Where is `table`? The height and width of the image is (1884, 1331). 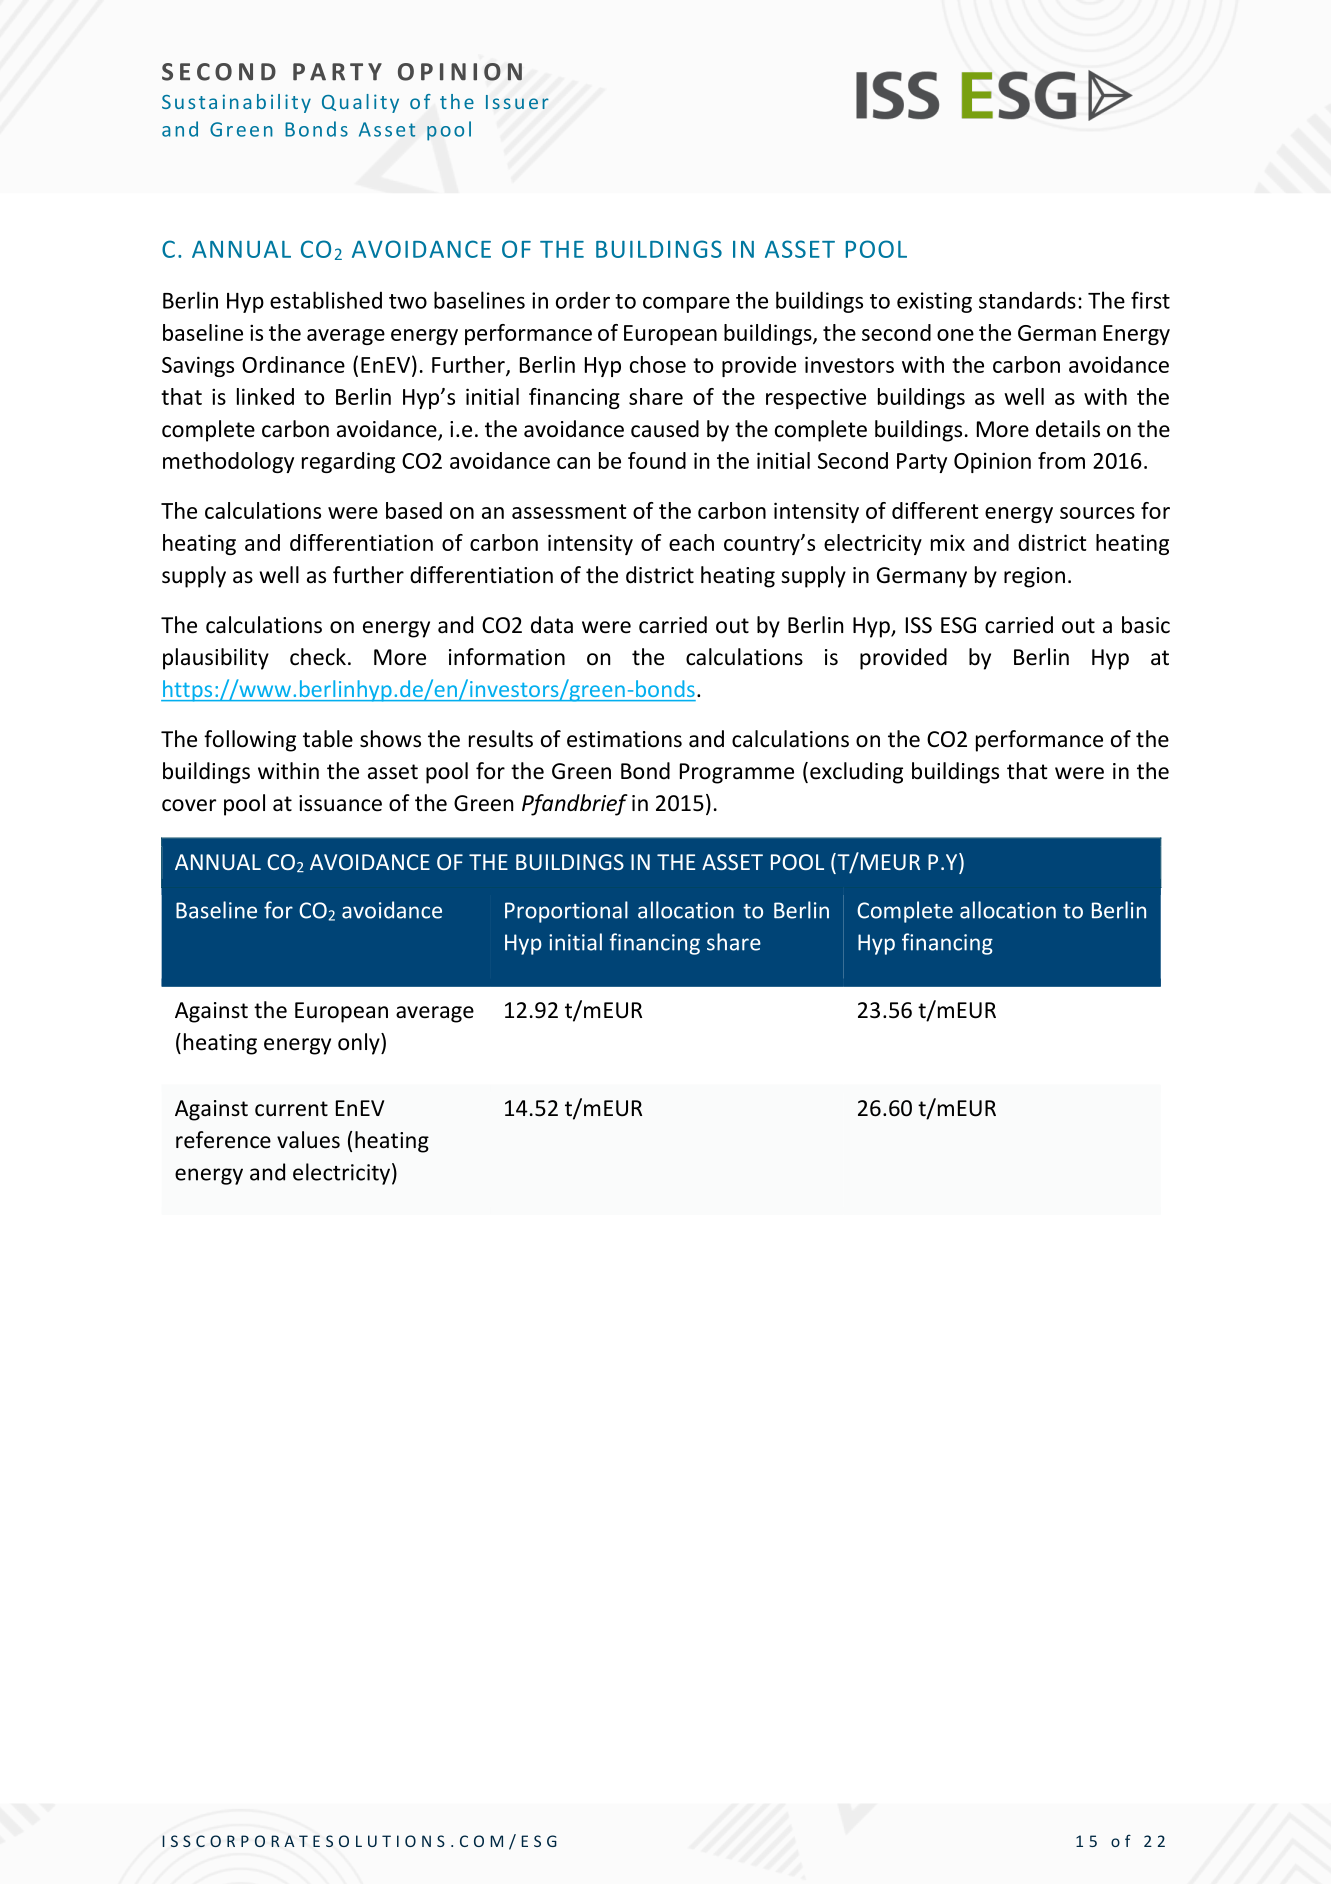
table is located at coordinates (328, 739).
